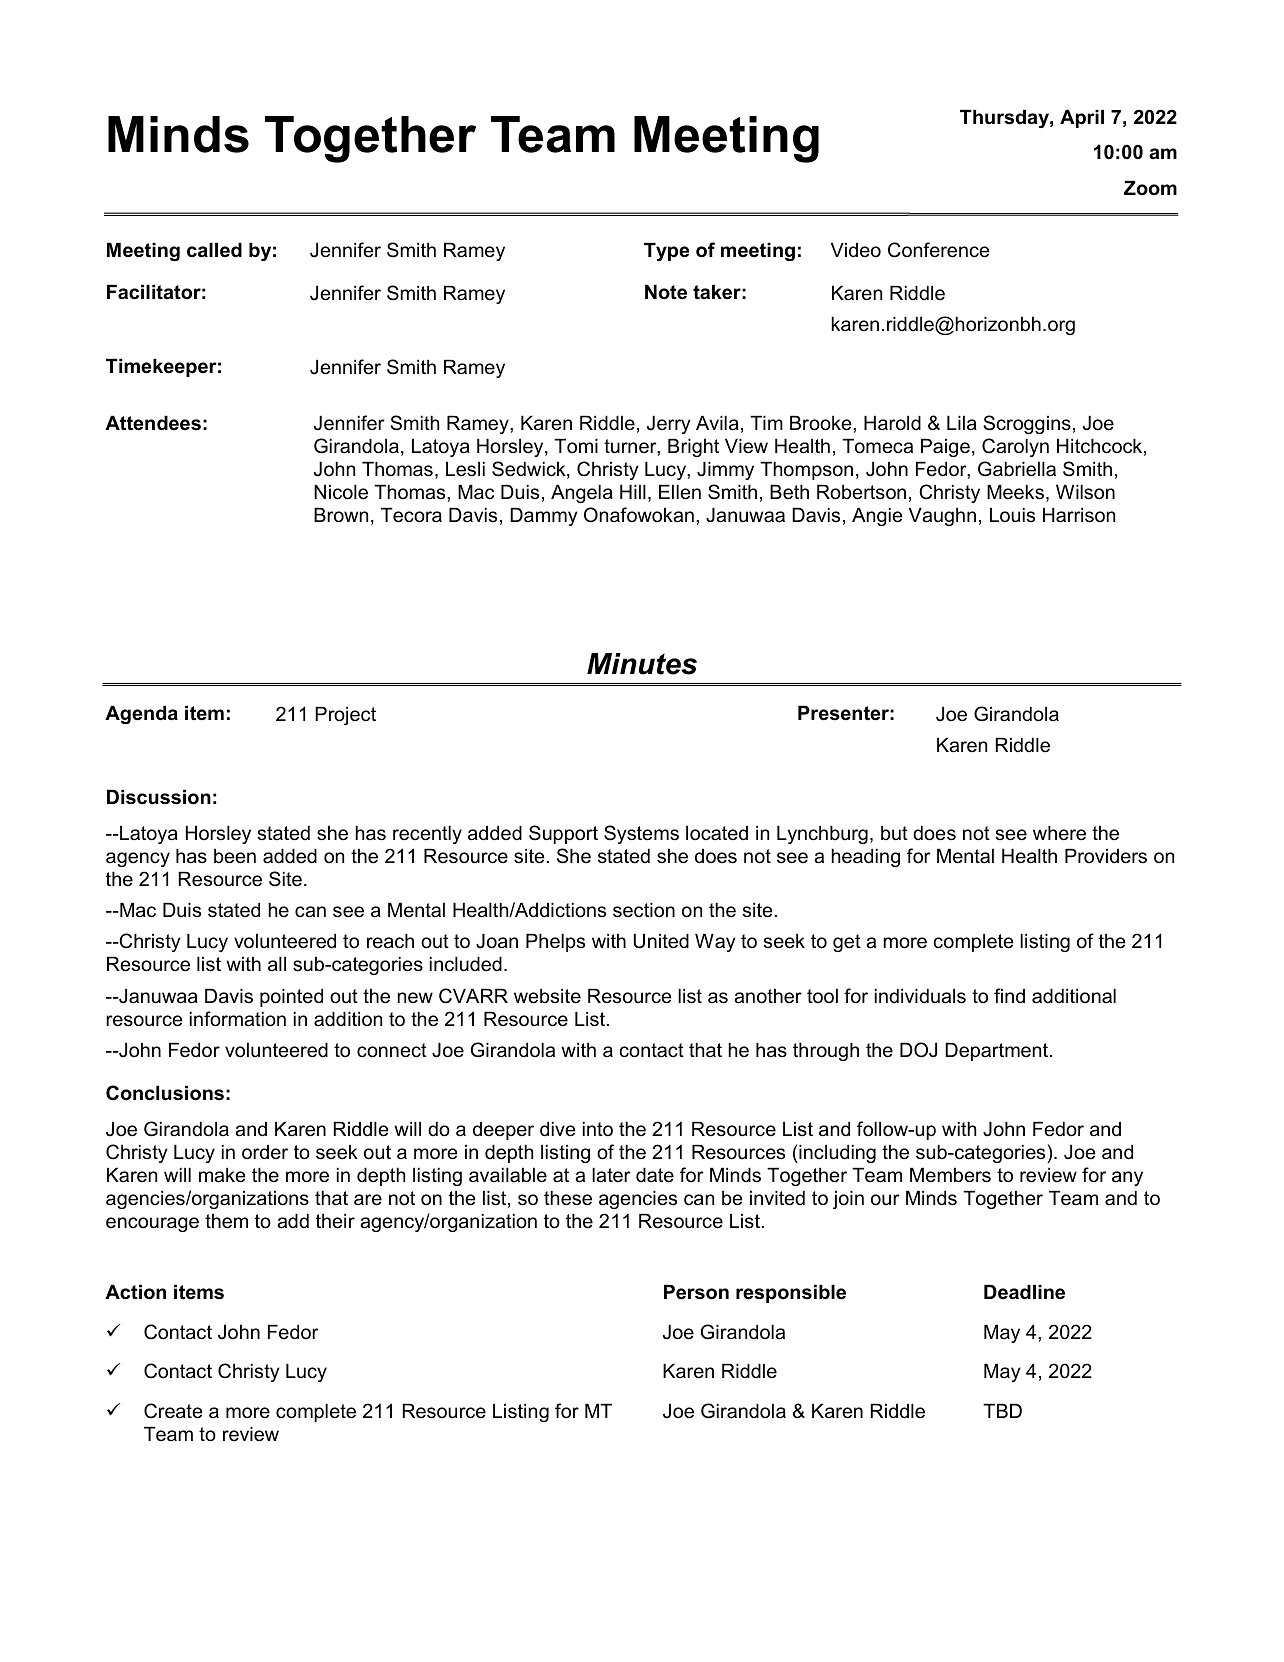 This screenshot has height=1662, width=1284. Describe the element at coordinates (214, 250) in the screenshot. I see `called` at that location.
